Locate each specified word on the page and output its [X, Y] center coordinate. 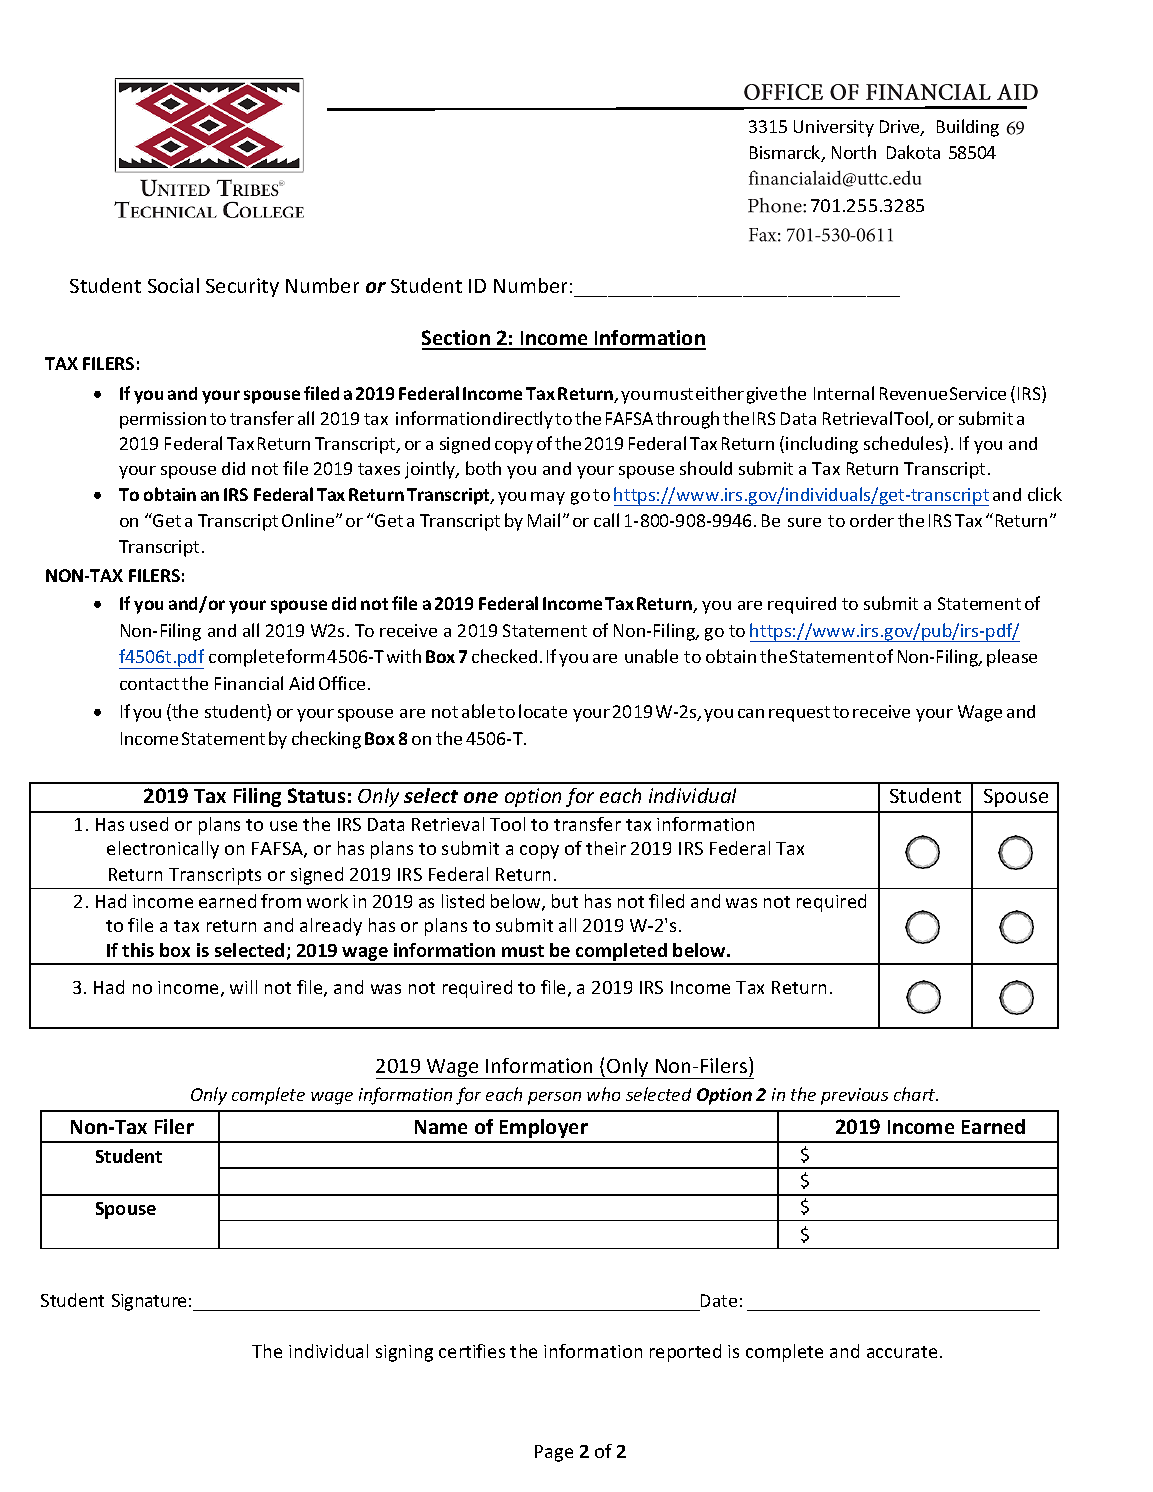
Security [242, 287]
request [799, 714]
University [834, 128]
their [606, 848]
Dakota [913, 152]
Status [316, 795]
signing [404, 1353]
